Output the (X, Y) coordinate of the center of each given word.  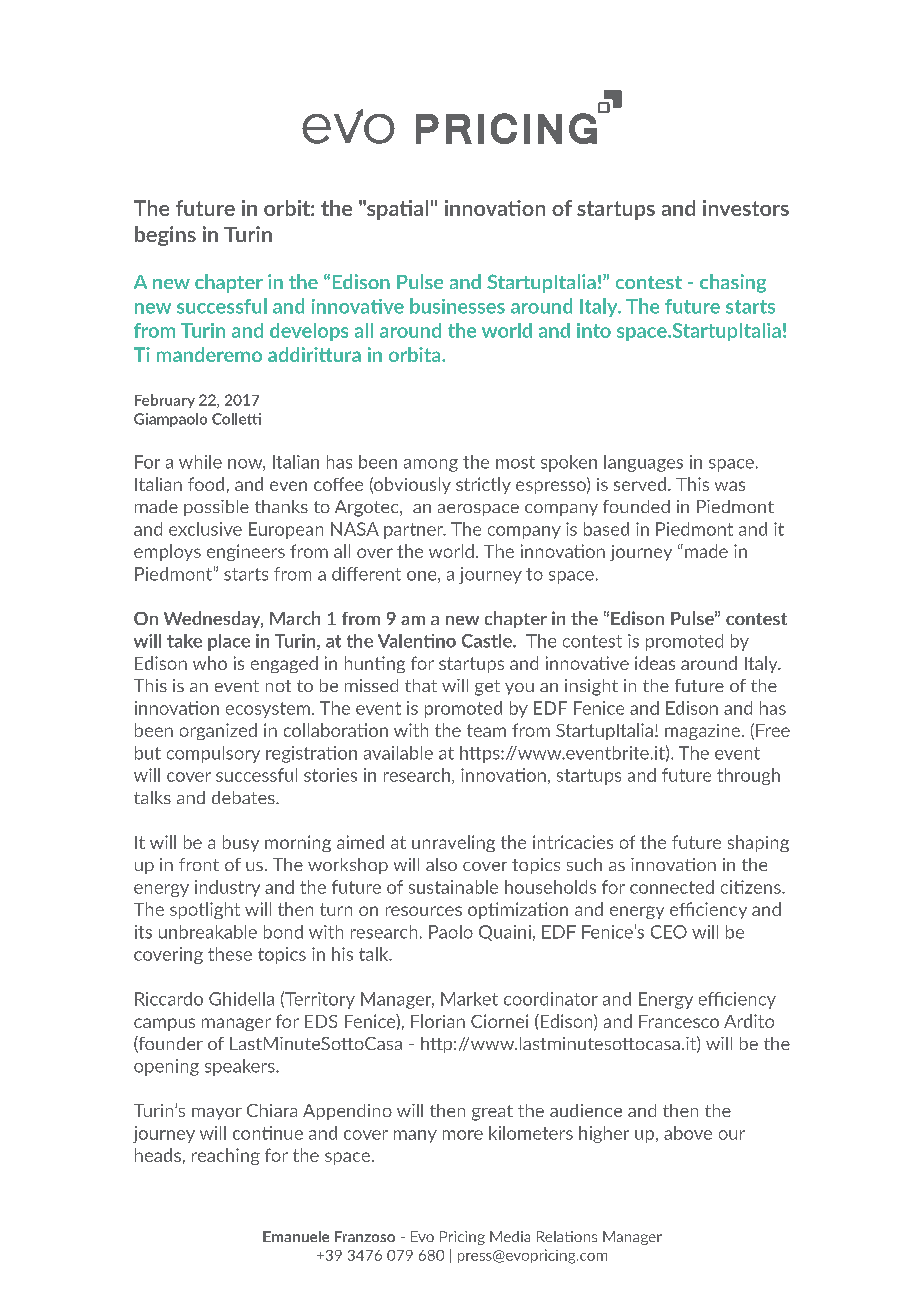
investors (746, 208)
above (688, 1133)
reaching (226, 1156)
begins (165, 236)
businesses (457, 306)
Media (510, 1236)
